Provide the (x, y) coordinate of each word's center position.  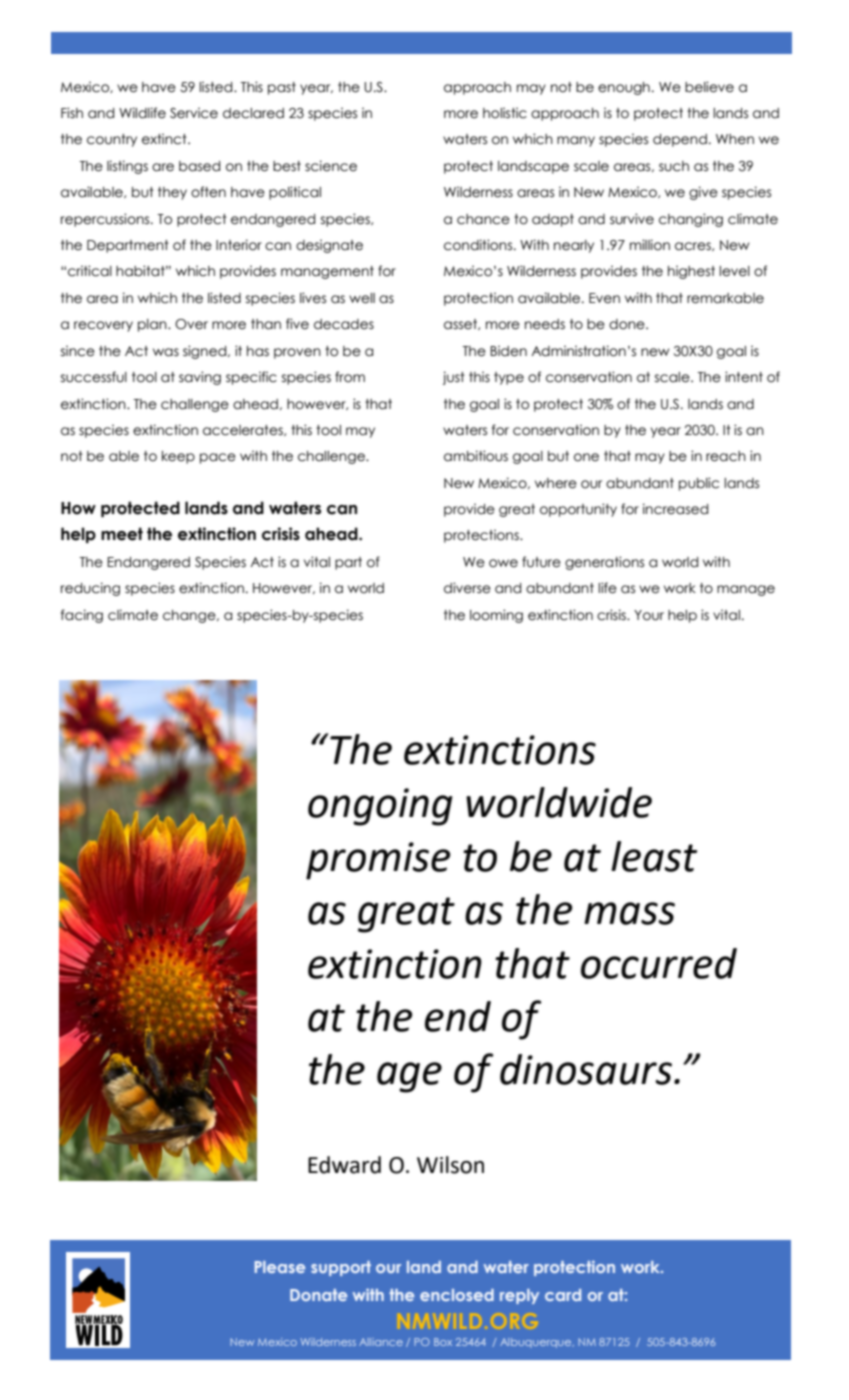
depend (680, 140)
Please (280, 1267)
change (190, 616)
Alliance (381, 1342)
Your (649, 615)
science (331, 166)
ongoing (380, 807)
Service (194, 113)
